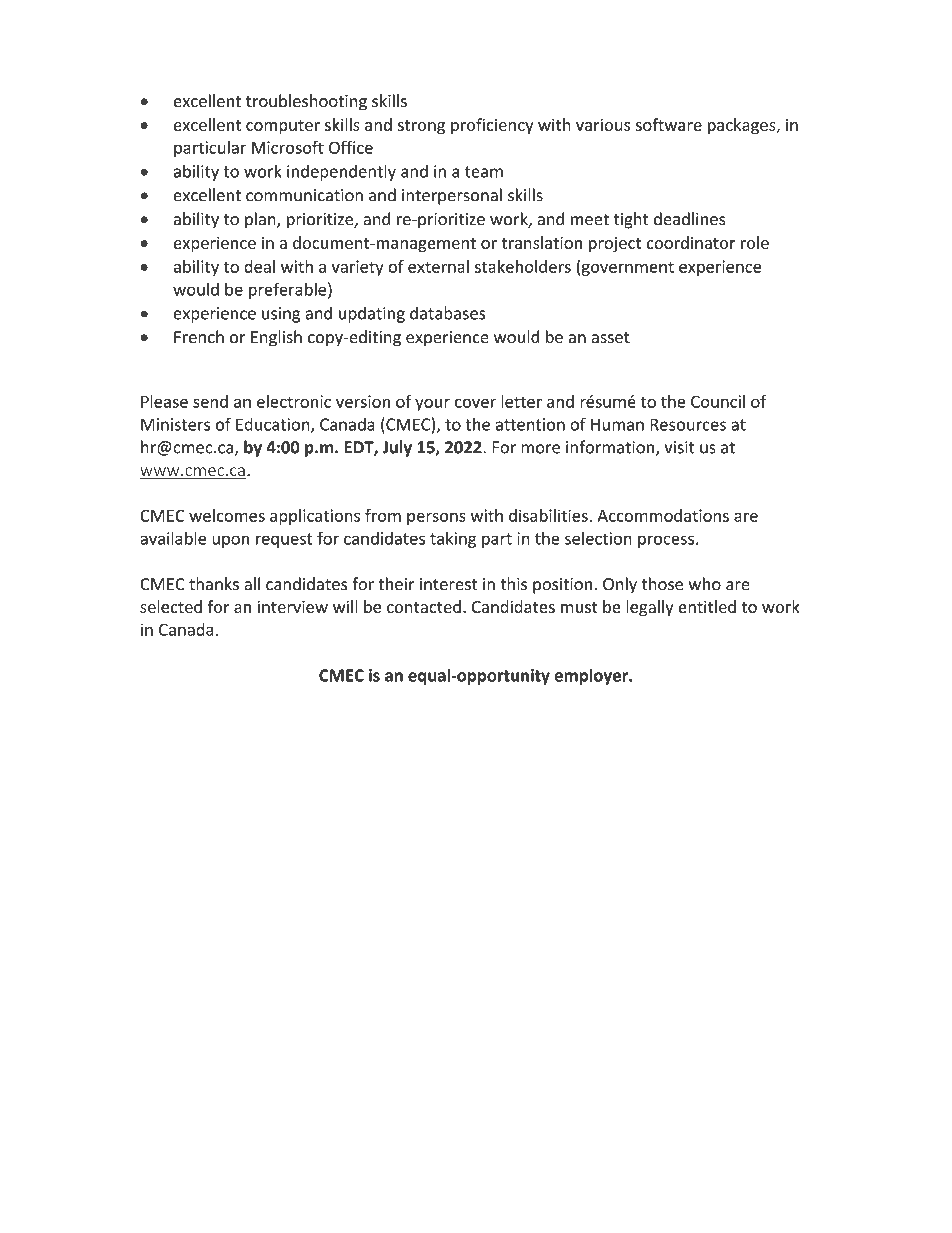 Image resolution: width=952 pixels, height=1233 pixels. I want to click on proficiency, so click(492, 126).
